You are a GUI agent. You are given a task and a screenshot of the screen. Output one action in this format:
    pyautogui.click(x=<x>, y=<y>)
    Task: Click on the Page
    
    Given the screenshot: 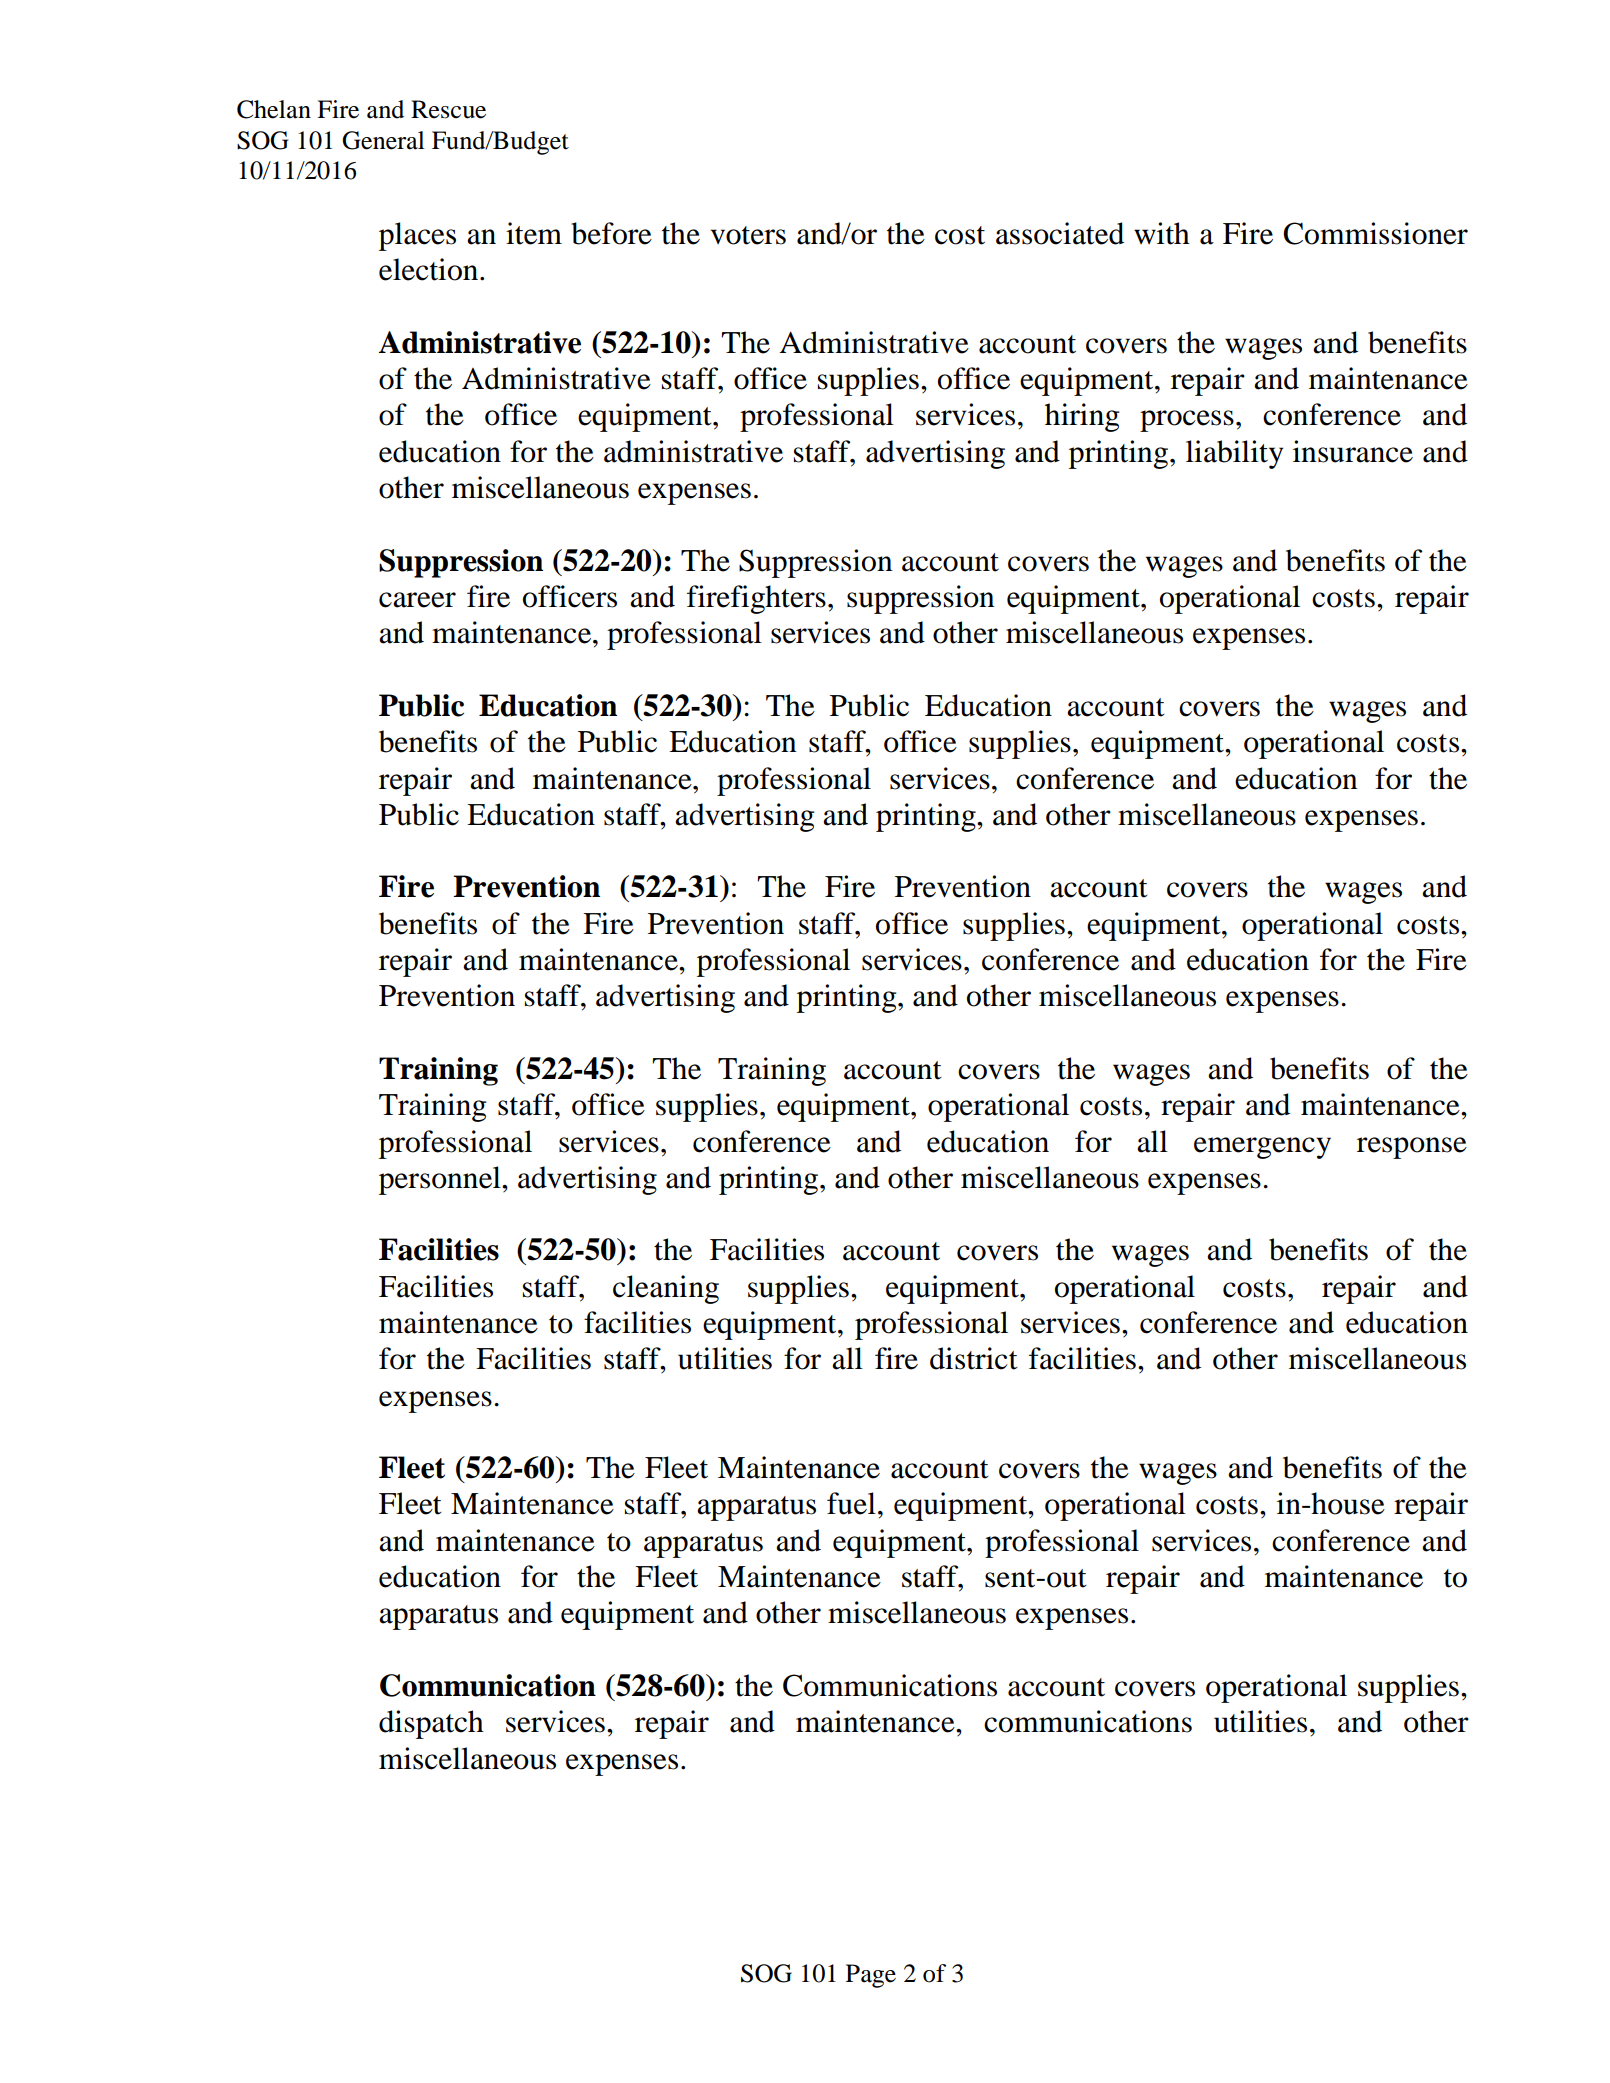 What is the action you would take?
    pyautogui.click(x=871, y=1976)
